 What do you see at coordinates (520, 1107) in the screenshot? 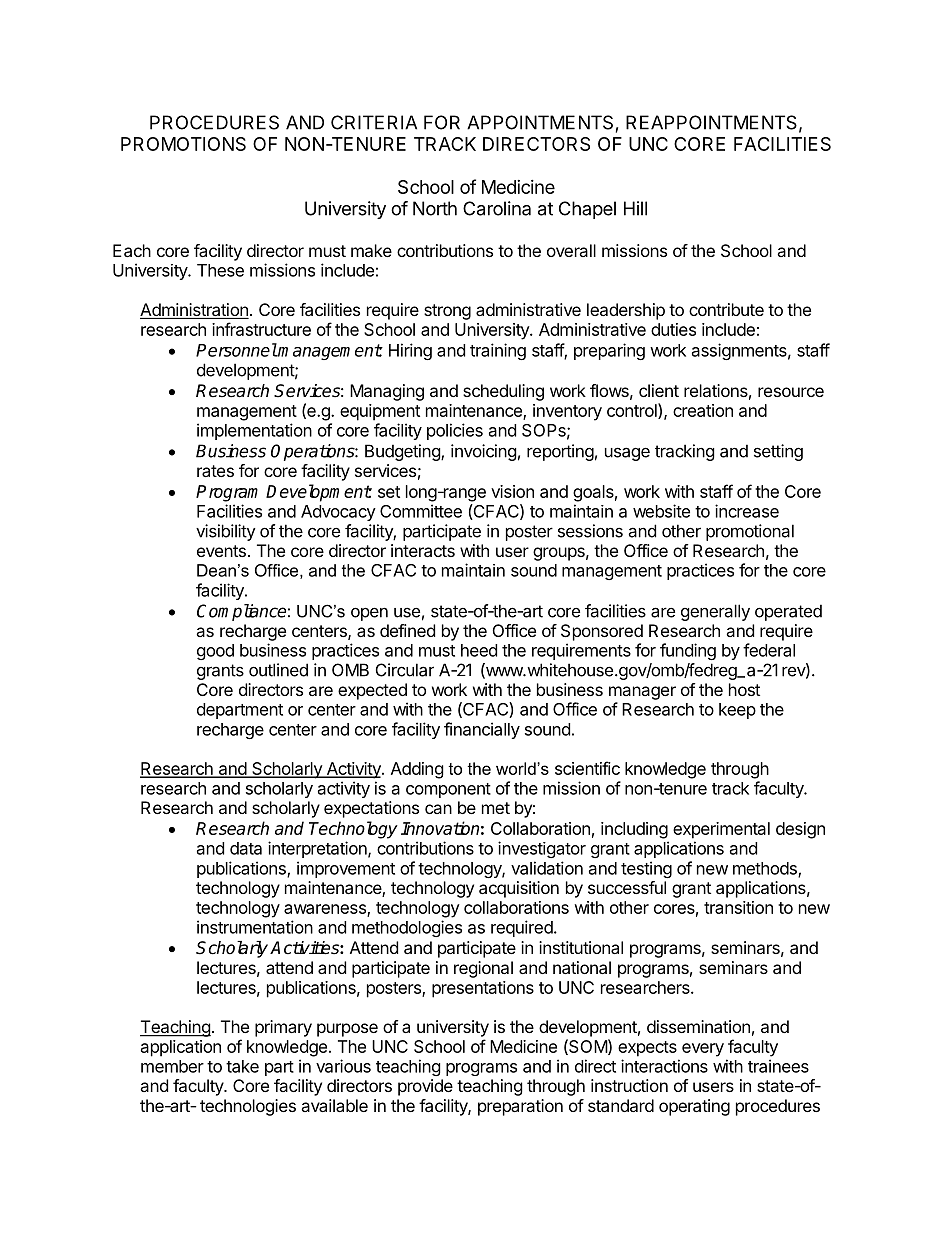
I see `preparation` at bounding box center [520, 1107].
